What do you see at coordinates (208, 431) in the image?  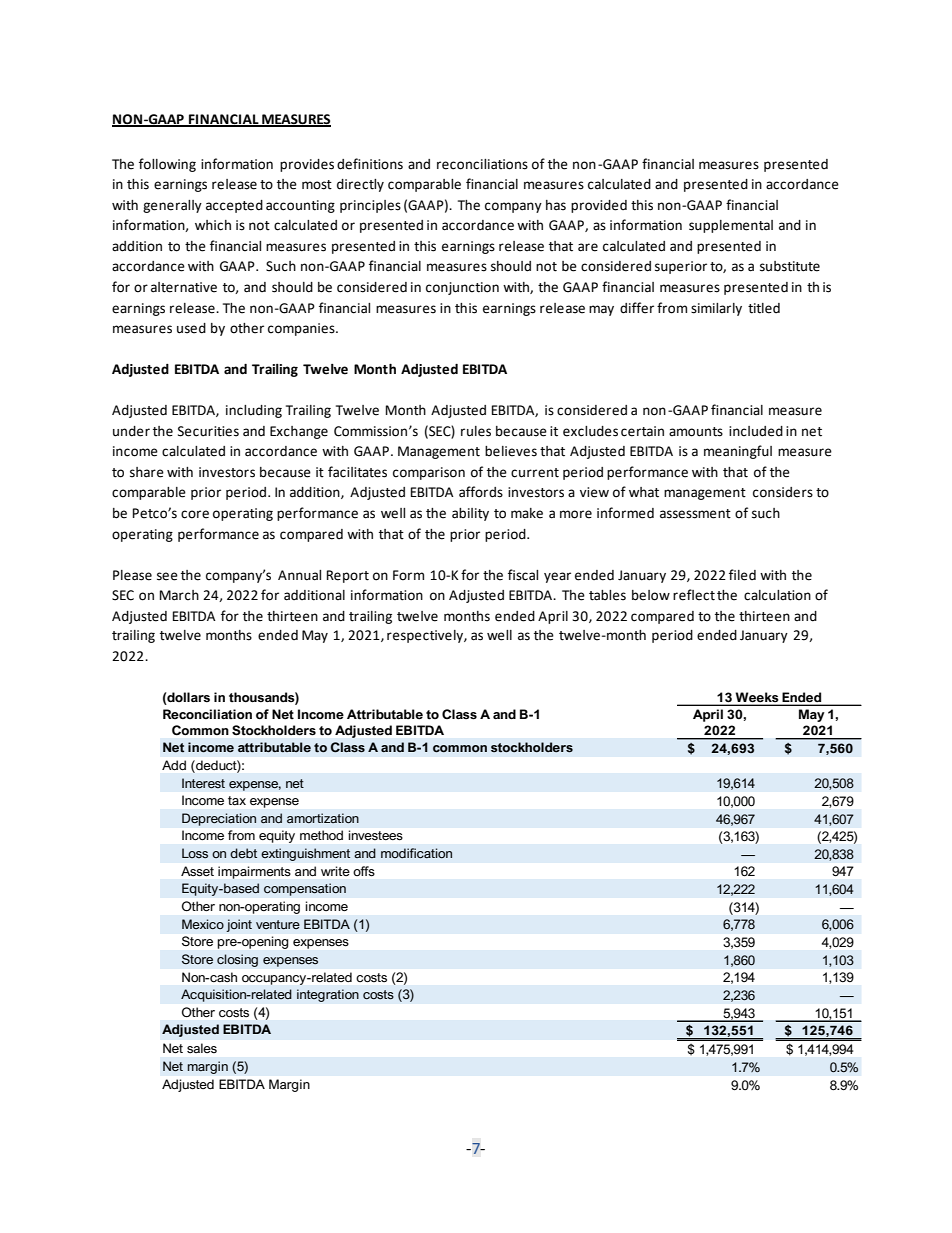 I see `Securities` at bounding box center [208, 431].
